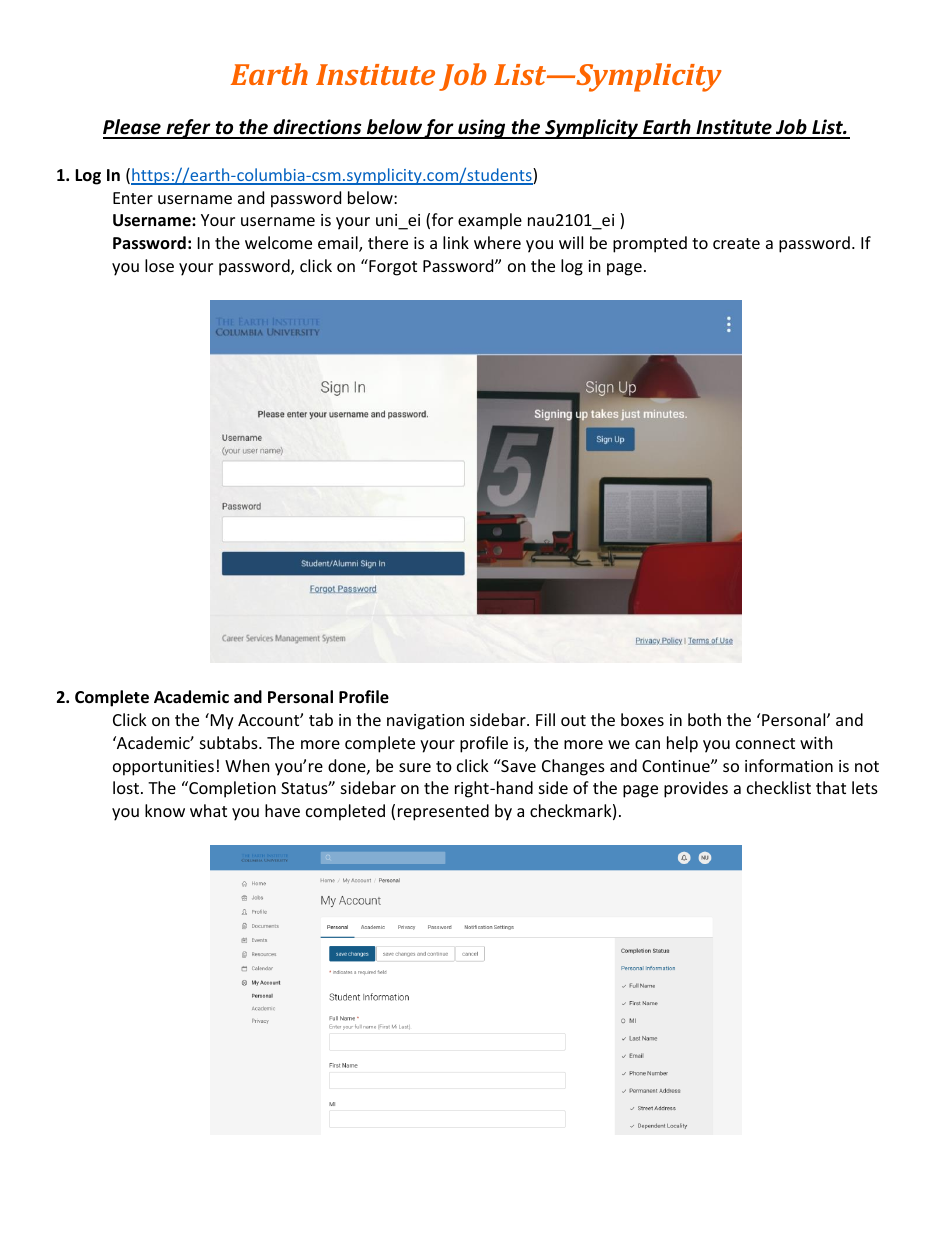 Image resolution: width=952 pixels, height=1233 pixels. What do you see at coordinates (425, 722) in the image?
I see `navigation` at bounding box center [425, 722].
